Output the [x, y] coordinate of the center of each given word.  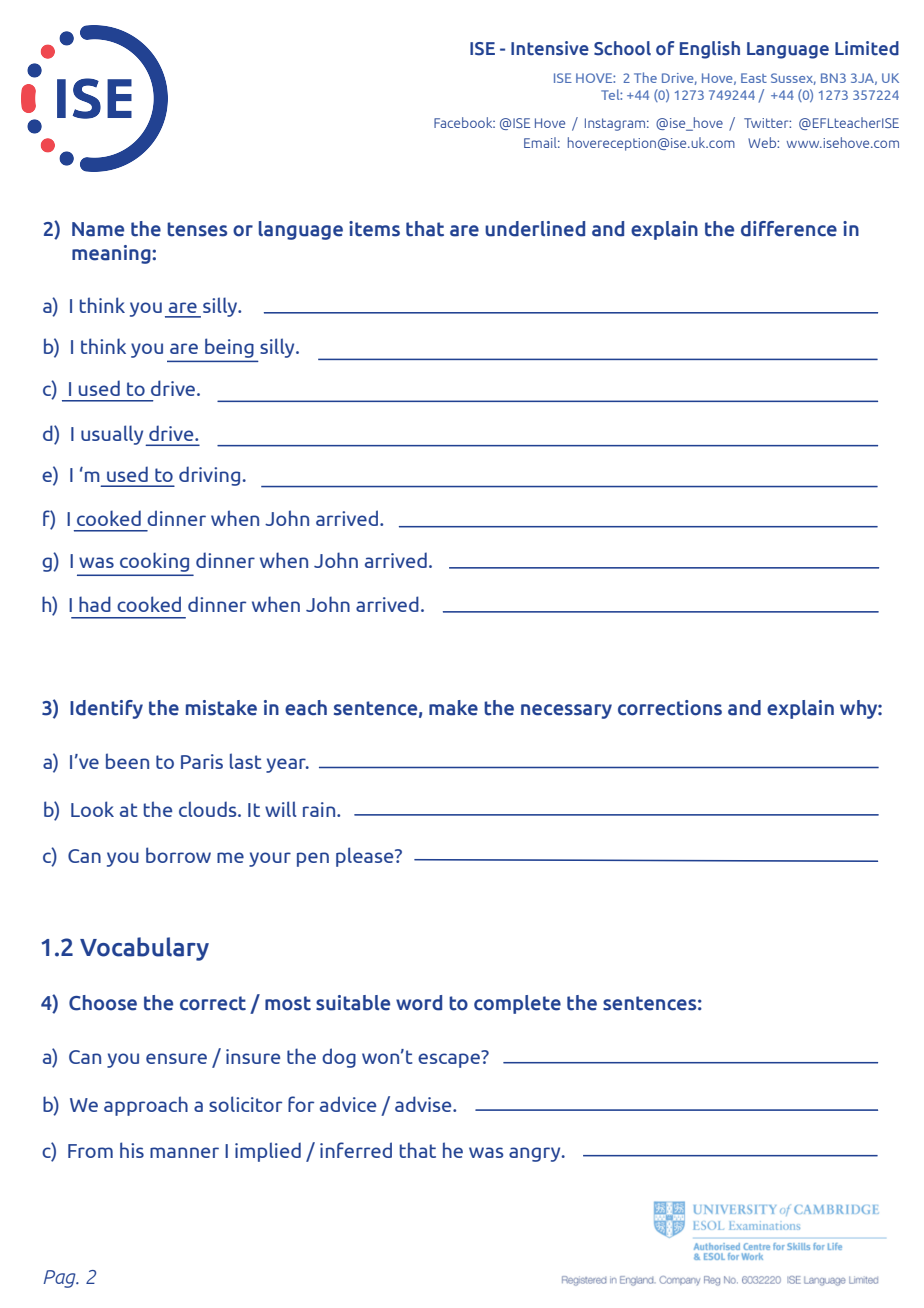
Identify [106, 709]
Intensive [550, 48]
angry [536, 1154]
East [754, 78]
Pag [60, 1279]
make [453, 708]
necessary [566, 711]
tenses [197, 229]
